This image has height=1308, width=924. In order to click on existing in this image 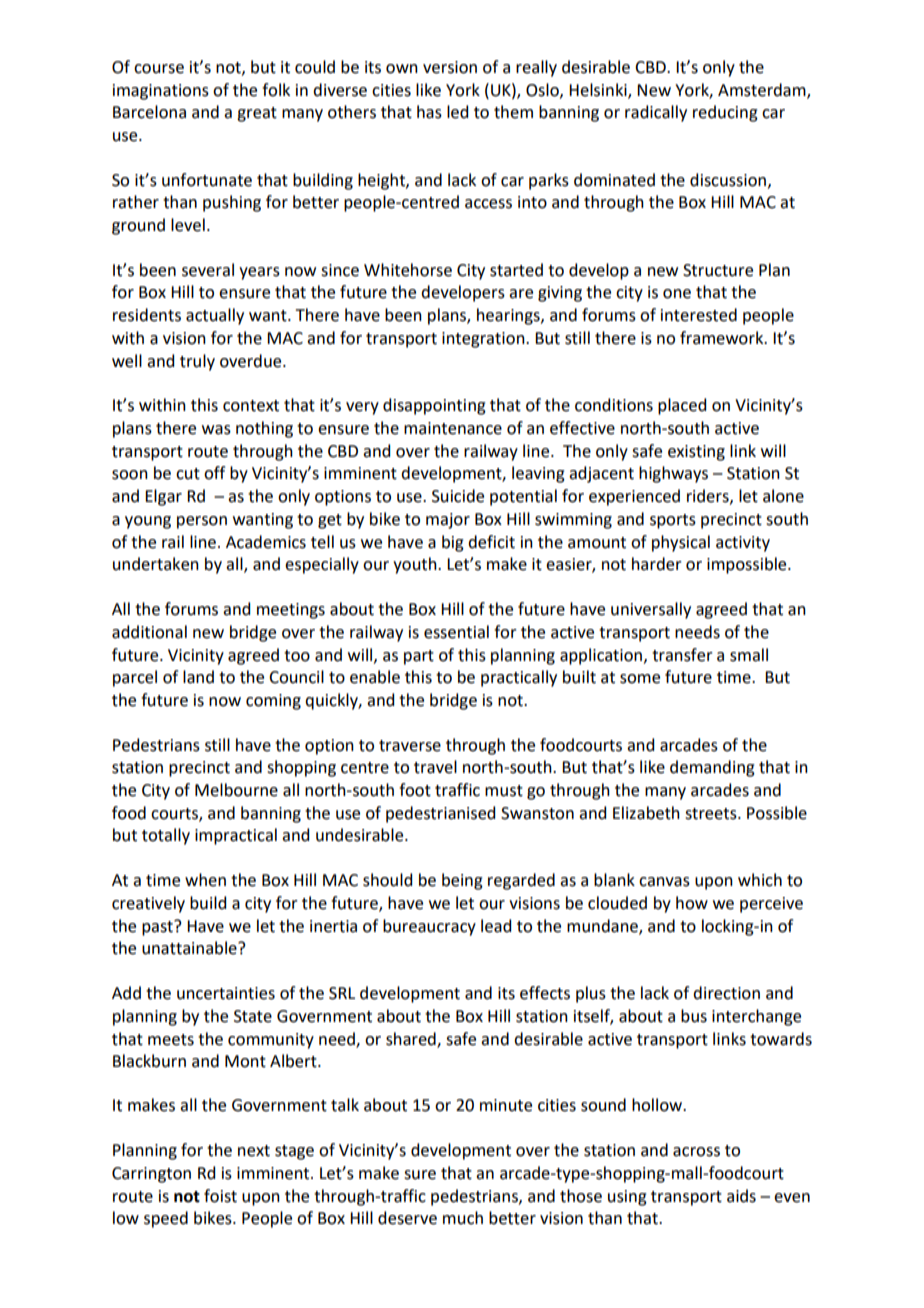, I will do `click(696, 453)`.
